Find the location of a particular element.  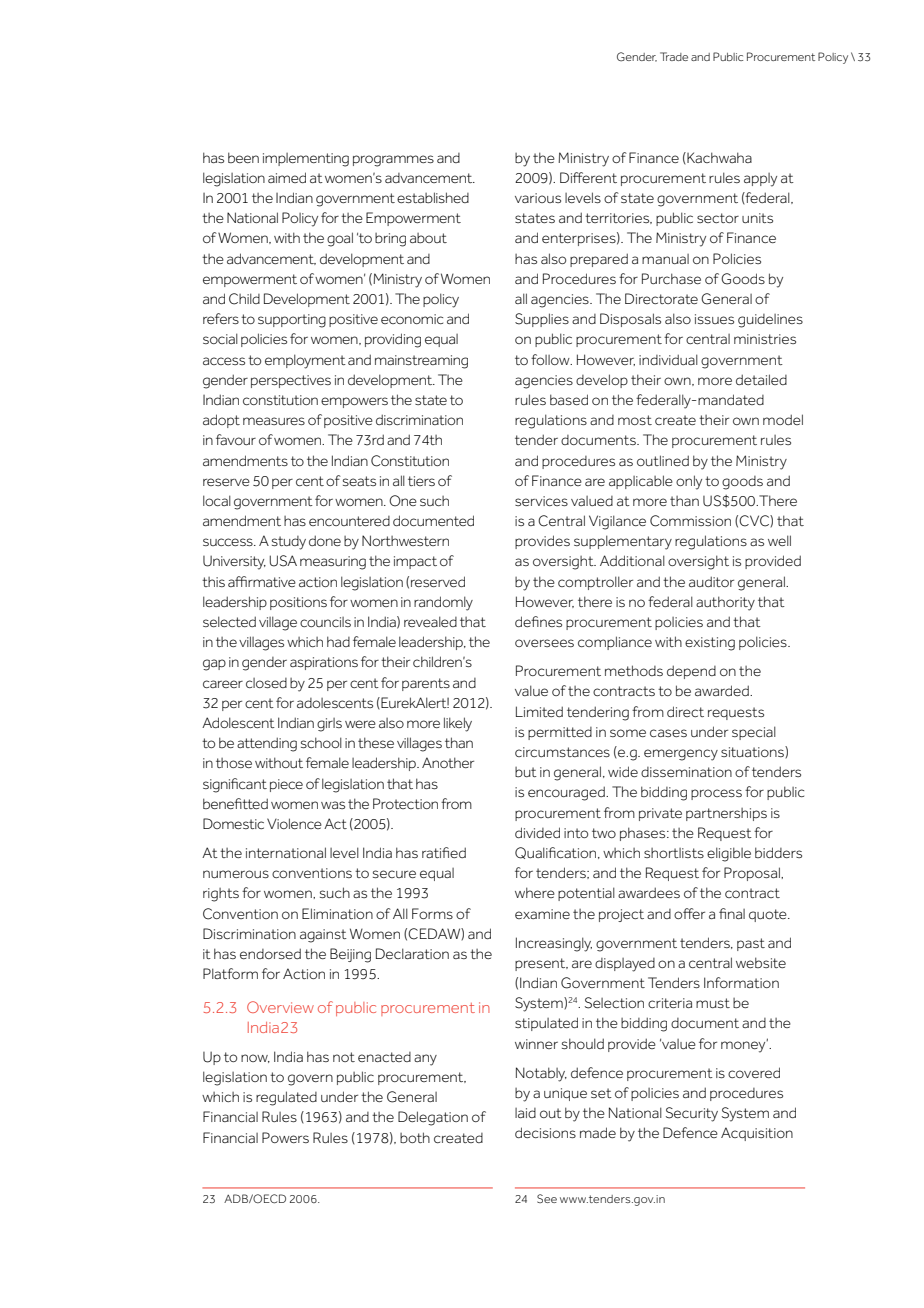

issues is located at coordinates (714, 319).
